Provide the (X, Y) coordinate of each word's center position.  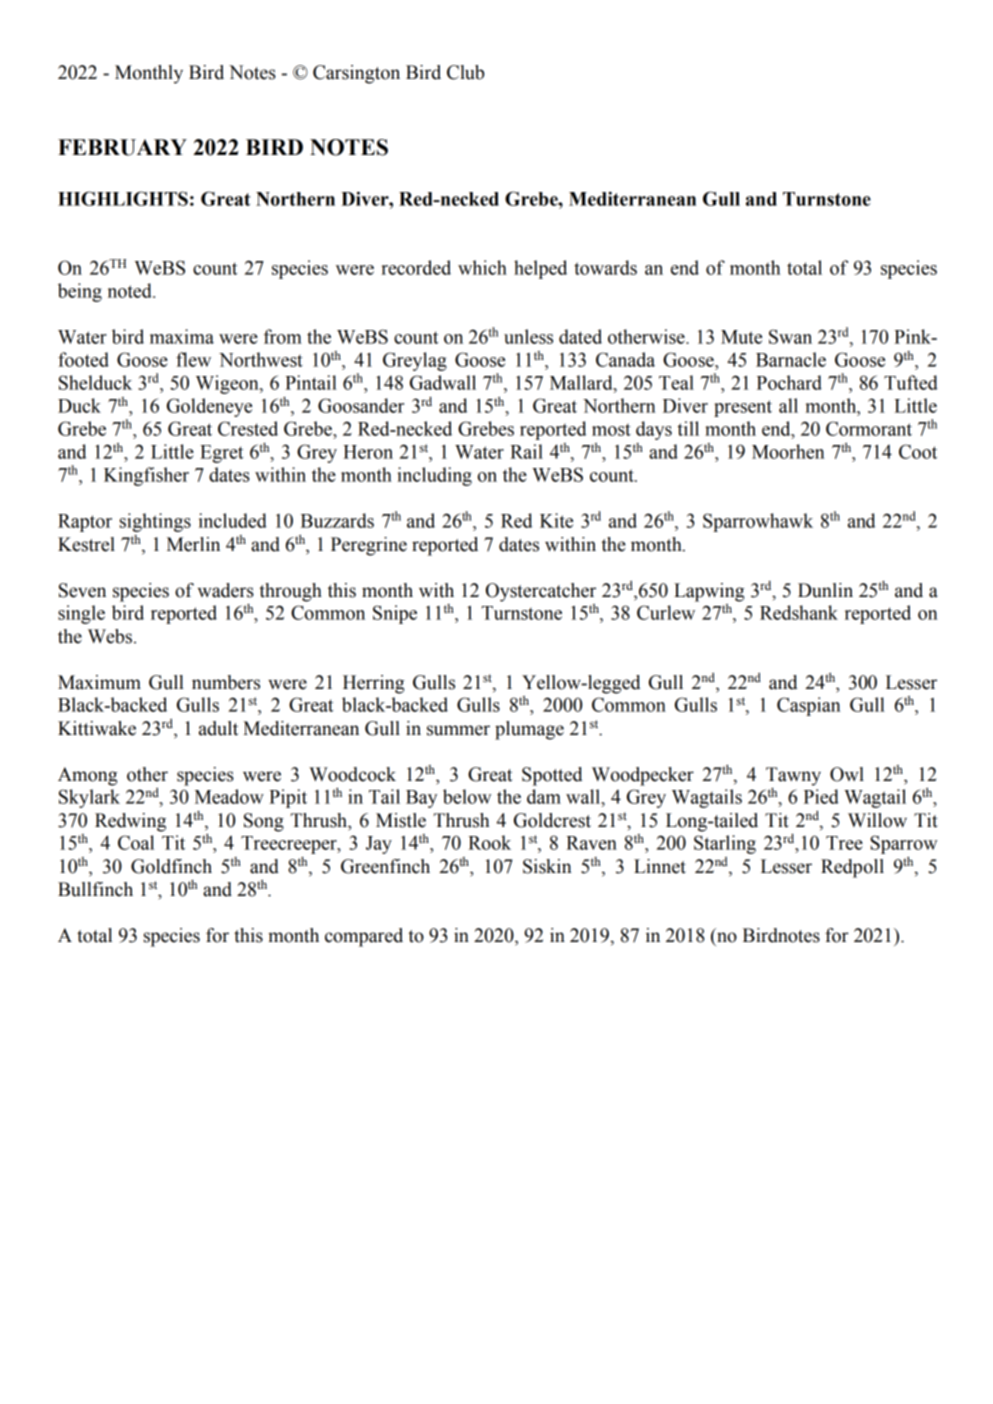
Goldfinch (171, 866)
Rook (489, 842)
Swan (790, 336)
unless (528, 336)
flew (193, 359)
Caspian (809, 706)
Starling (725, 844)
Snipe (395, 614)
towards (605, 267)
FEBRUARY (122, 147)
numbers (226, 682)
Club (465, 72)
